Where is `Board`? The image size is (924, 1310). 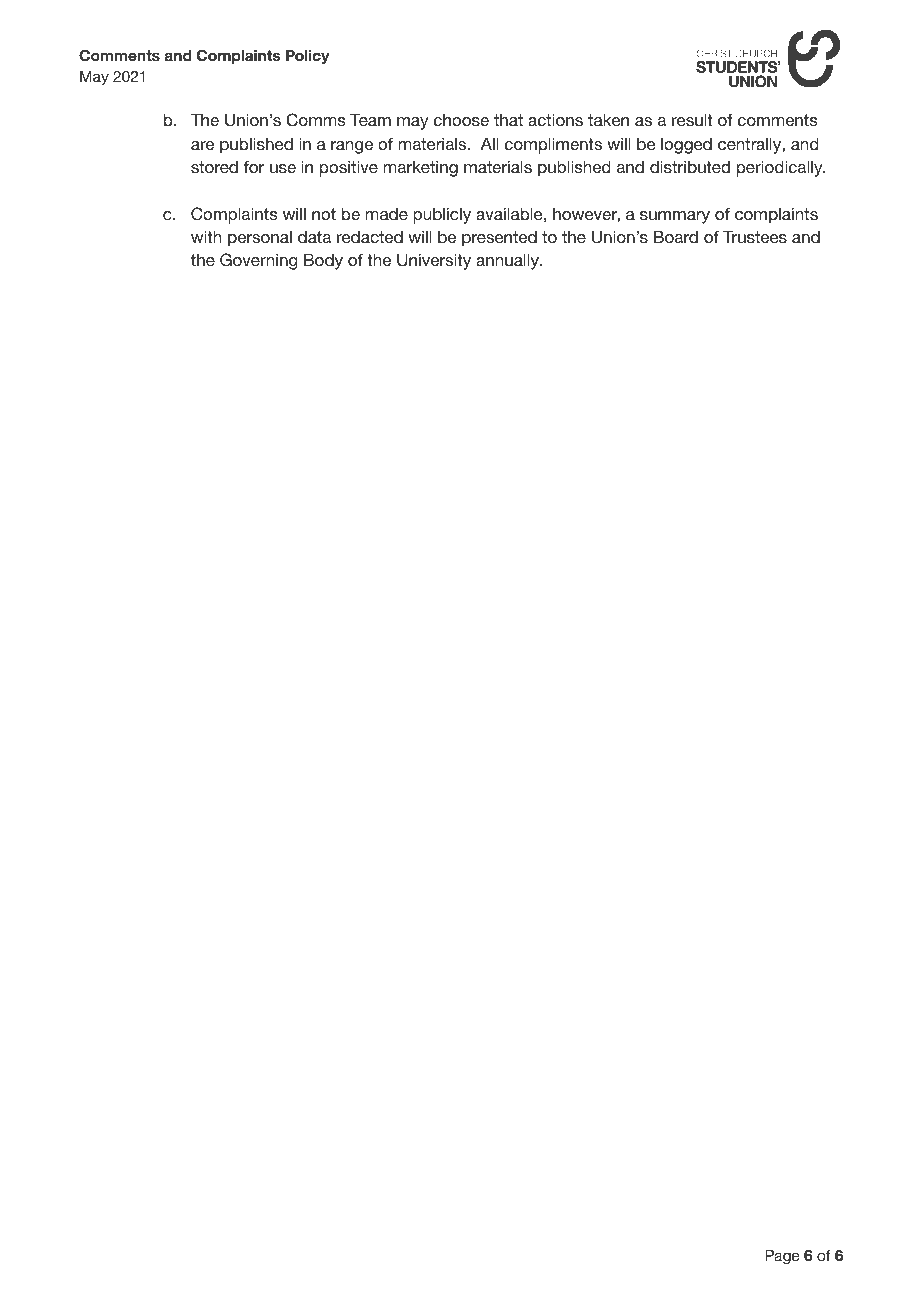
Board is located at coordinates (676, 237).
